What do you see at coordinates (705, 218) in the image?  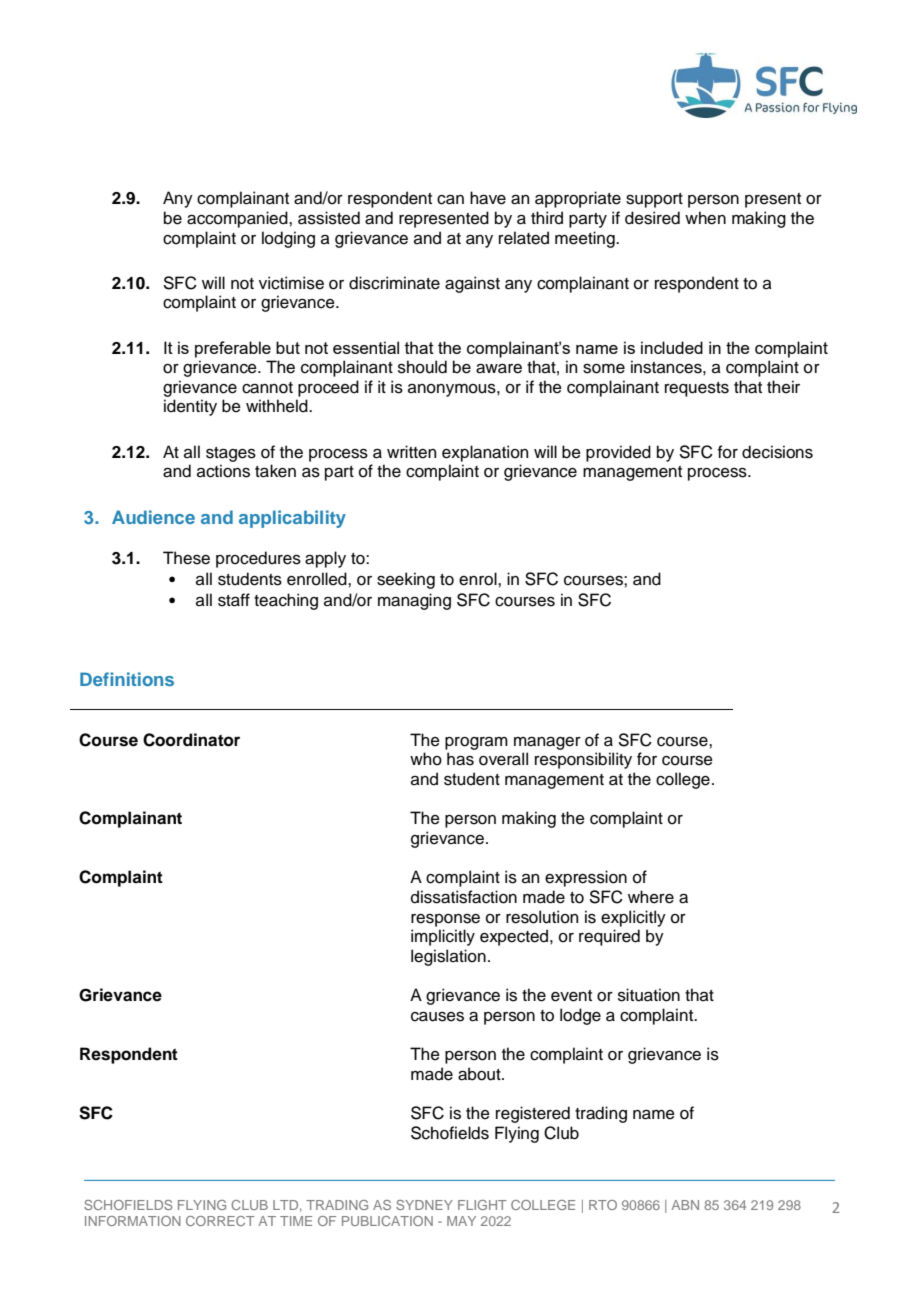 I see `when` at bounding box center [705, 218].
